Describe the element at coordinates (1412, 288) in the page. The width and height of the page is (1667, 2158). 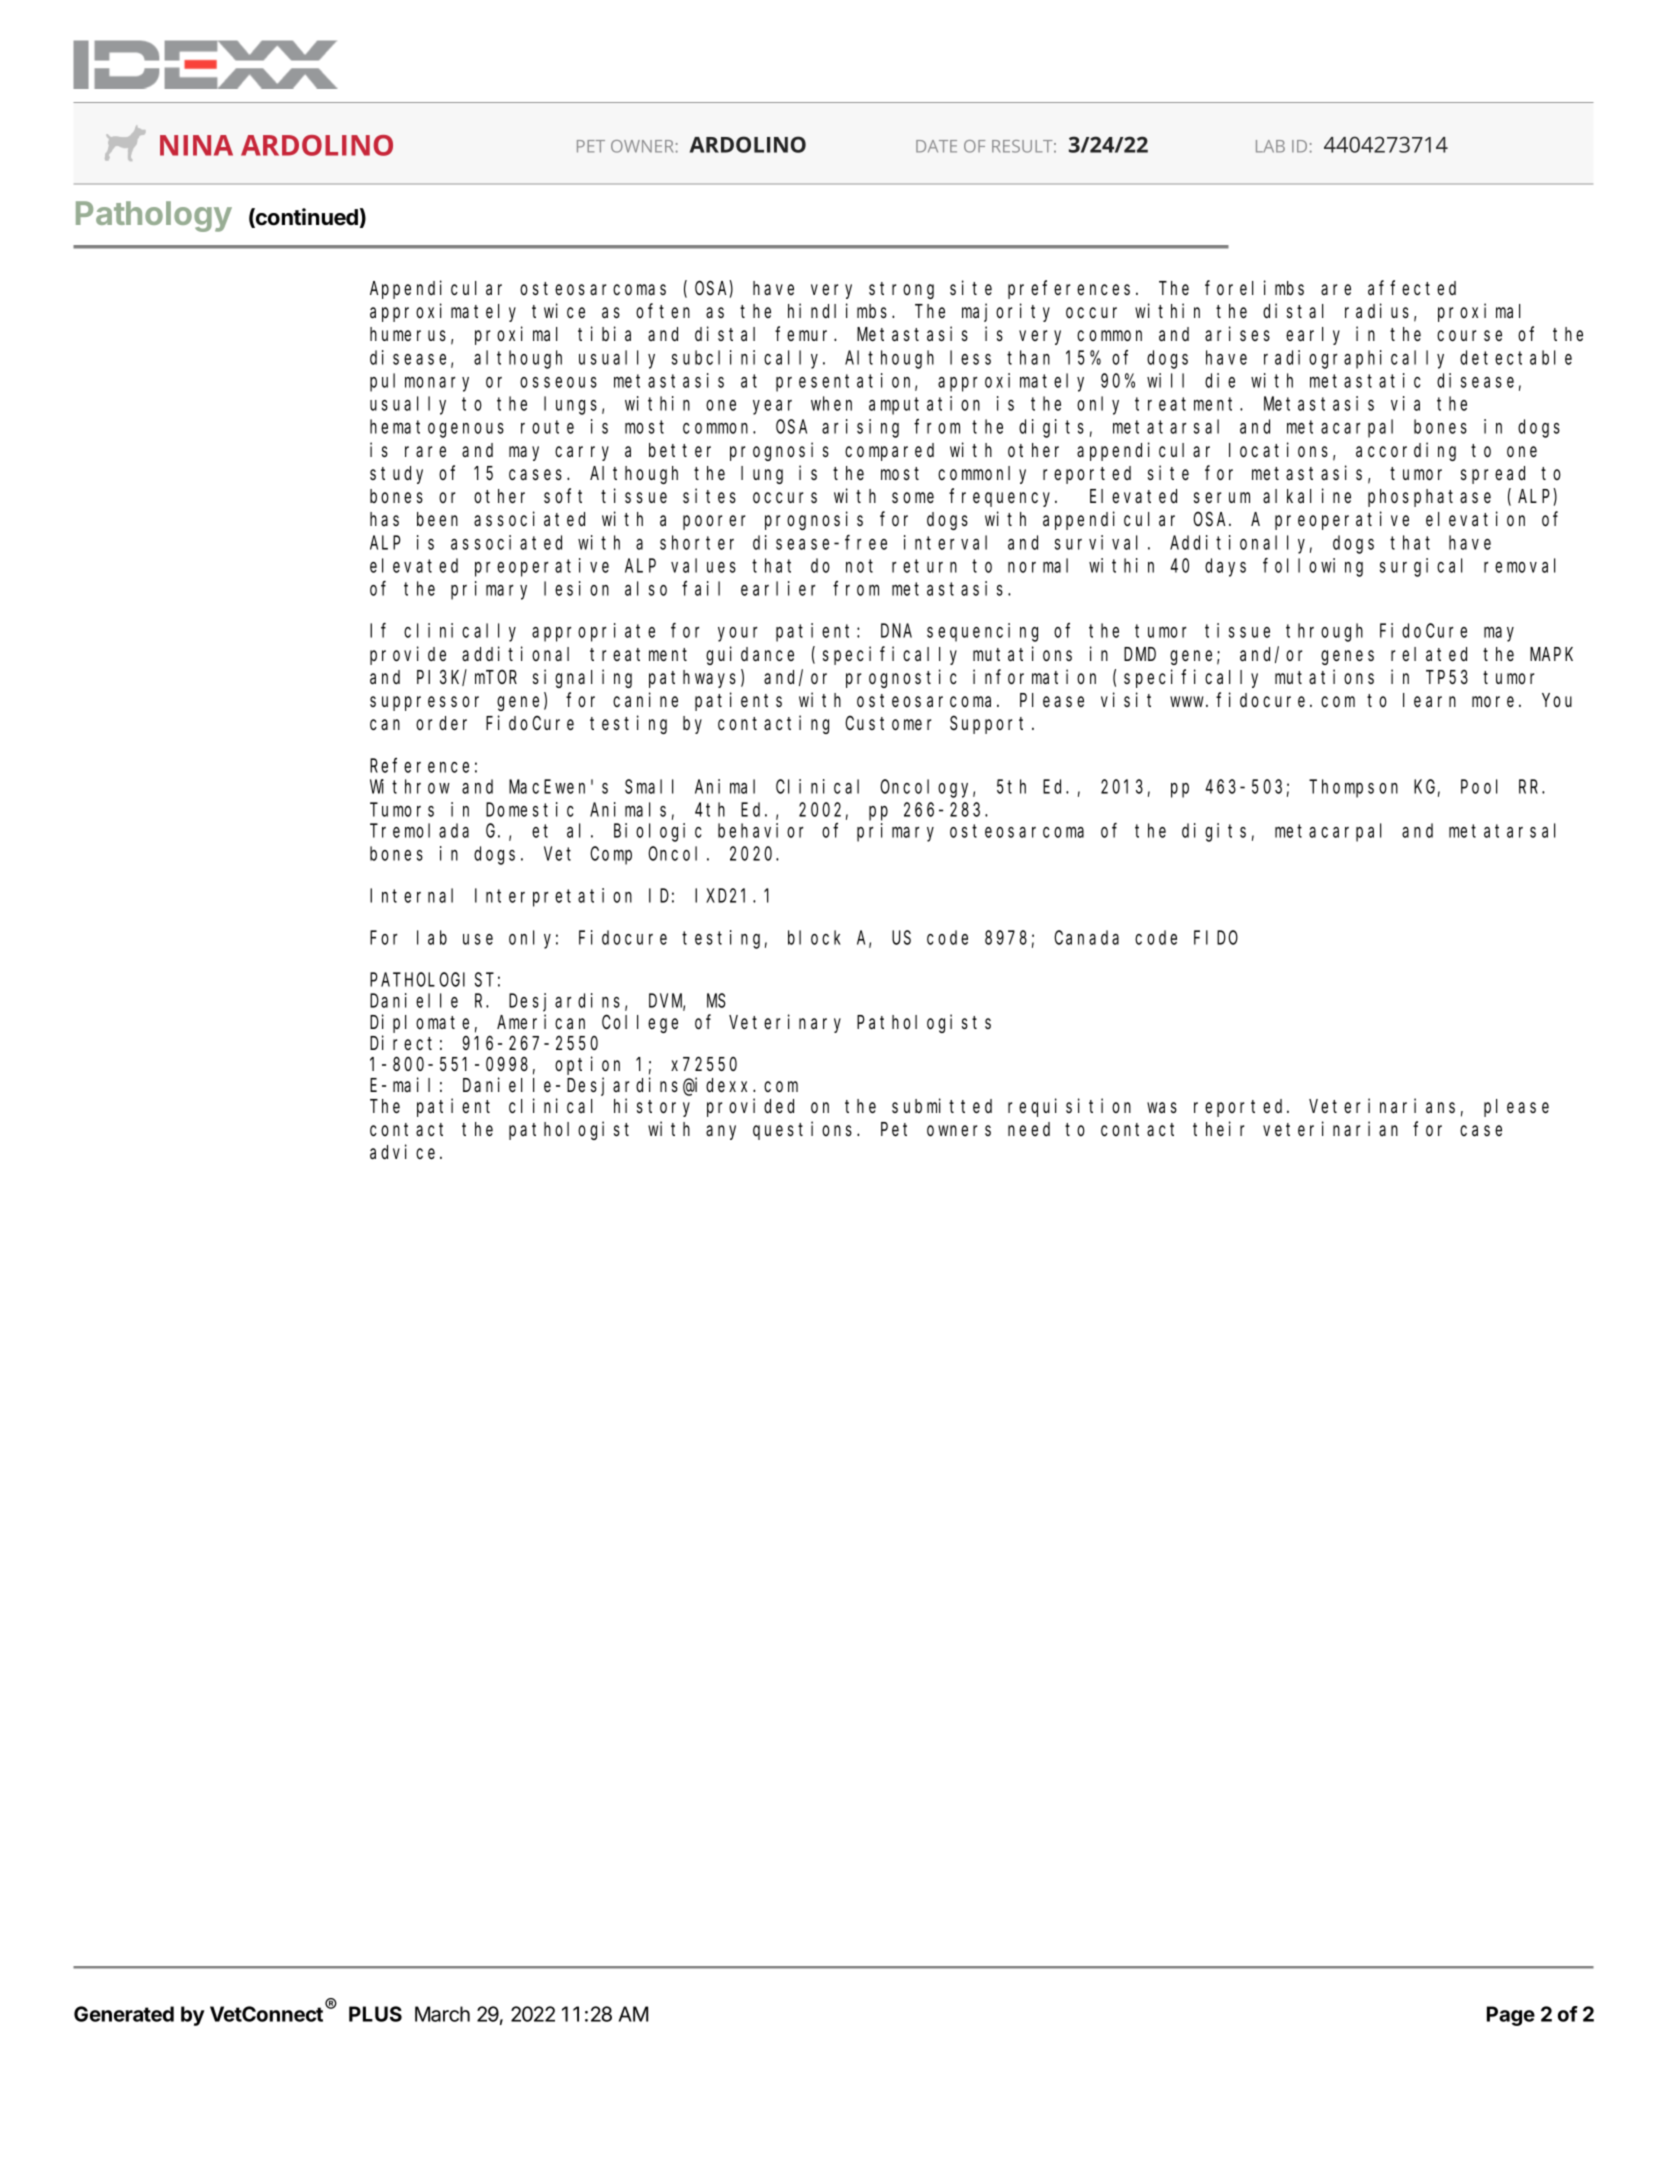
I see `affected` at that location.
